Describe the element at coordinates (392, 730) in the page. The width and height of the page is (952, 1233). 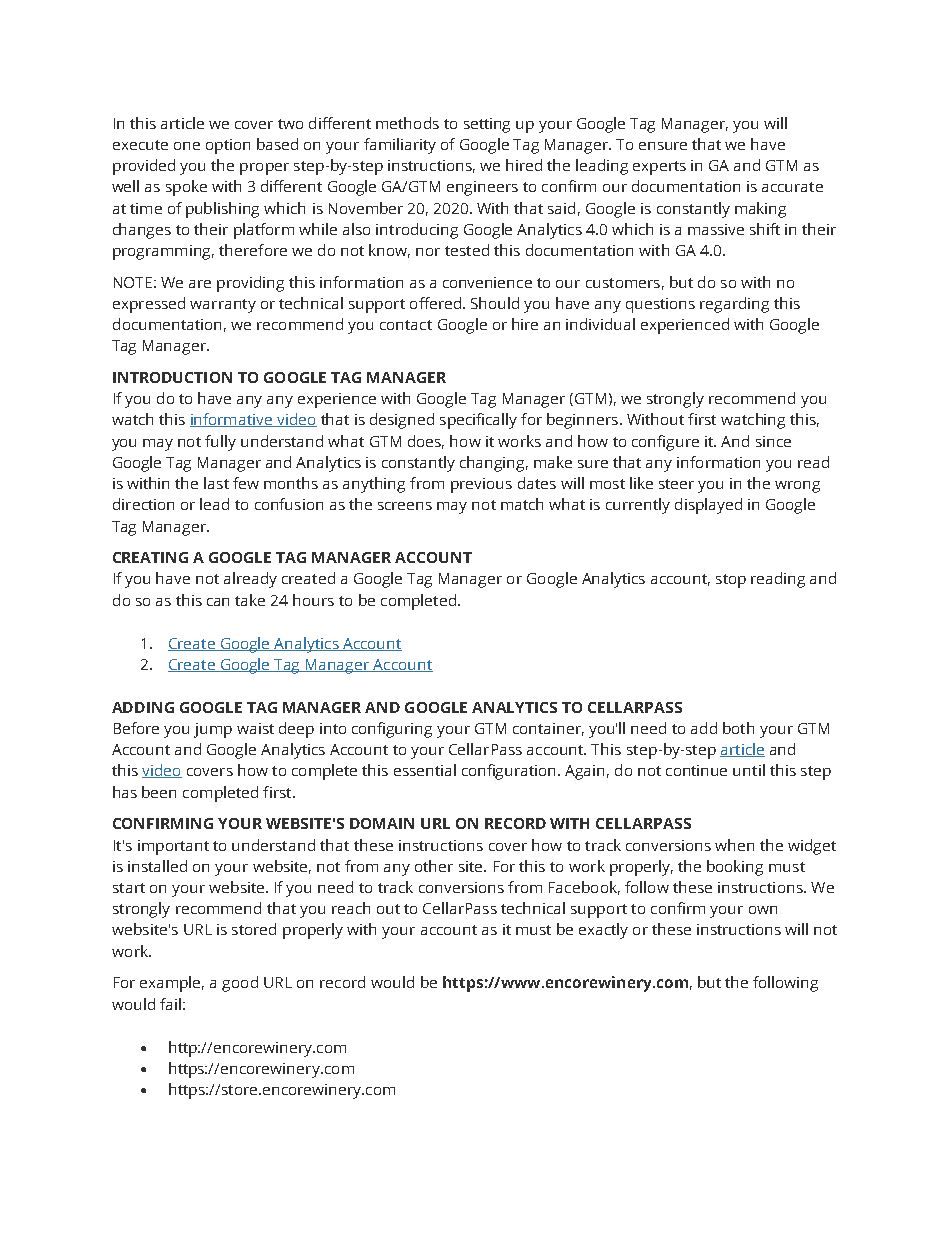
I see `configuring` at that location.
